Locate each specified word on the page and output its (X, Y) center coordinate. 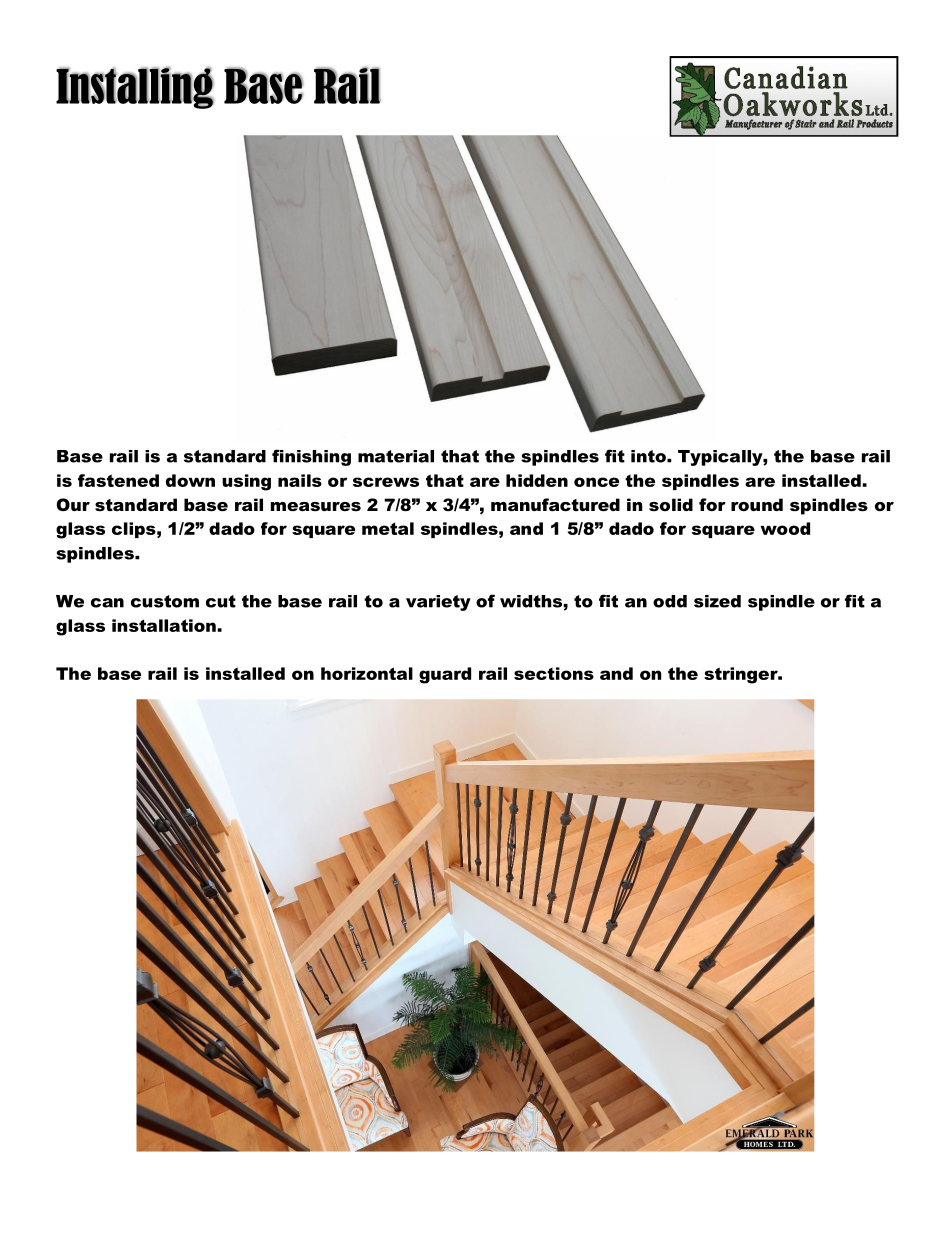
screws (386, 482)
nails (300, 480)
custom (165, 601)
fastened (118, 480)
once (596, 482)
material (396, 456)
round (757, 504)
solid (671, 504)
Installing (135, 88)
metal (388, 528)
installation (165, 625)
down (190, 480)
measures (316, 506)
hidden (537, 480)
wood (785, 528)
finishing (311, 457)
